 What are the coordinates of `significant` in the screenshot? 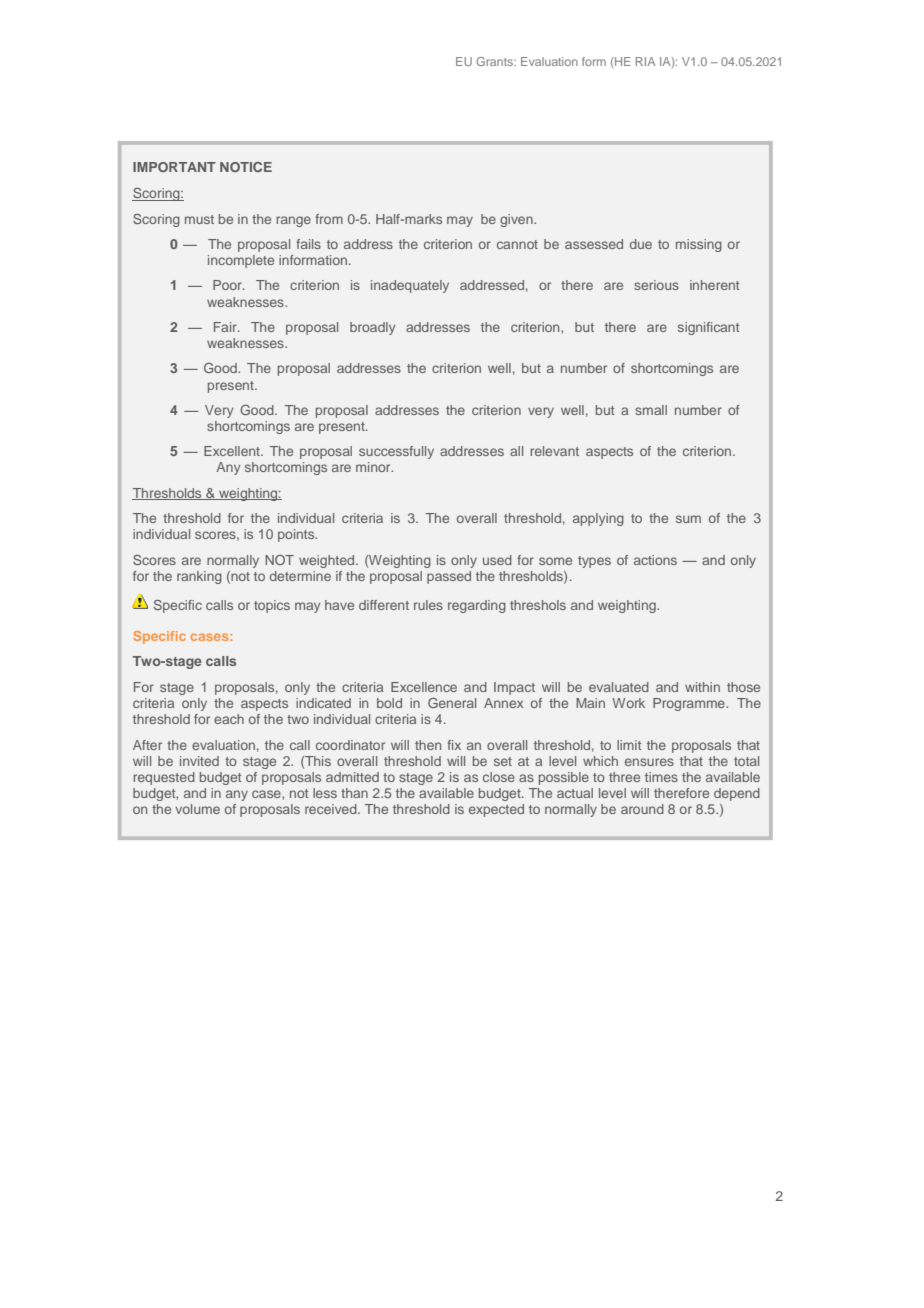 It's located at (708, 328).
